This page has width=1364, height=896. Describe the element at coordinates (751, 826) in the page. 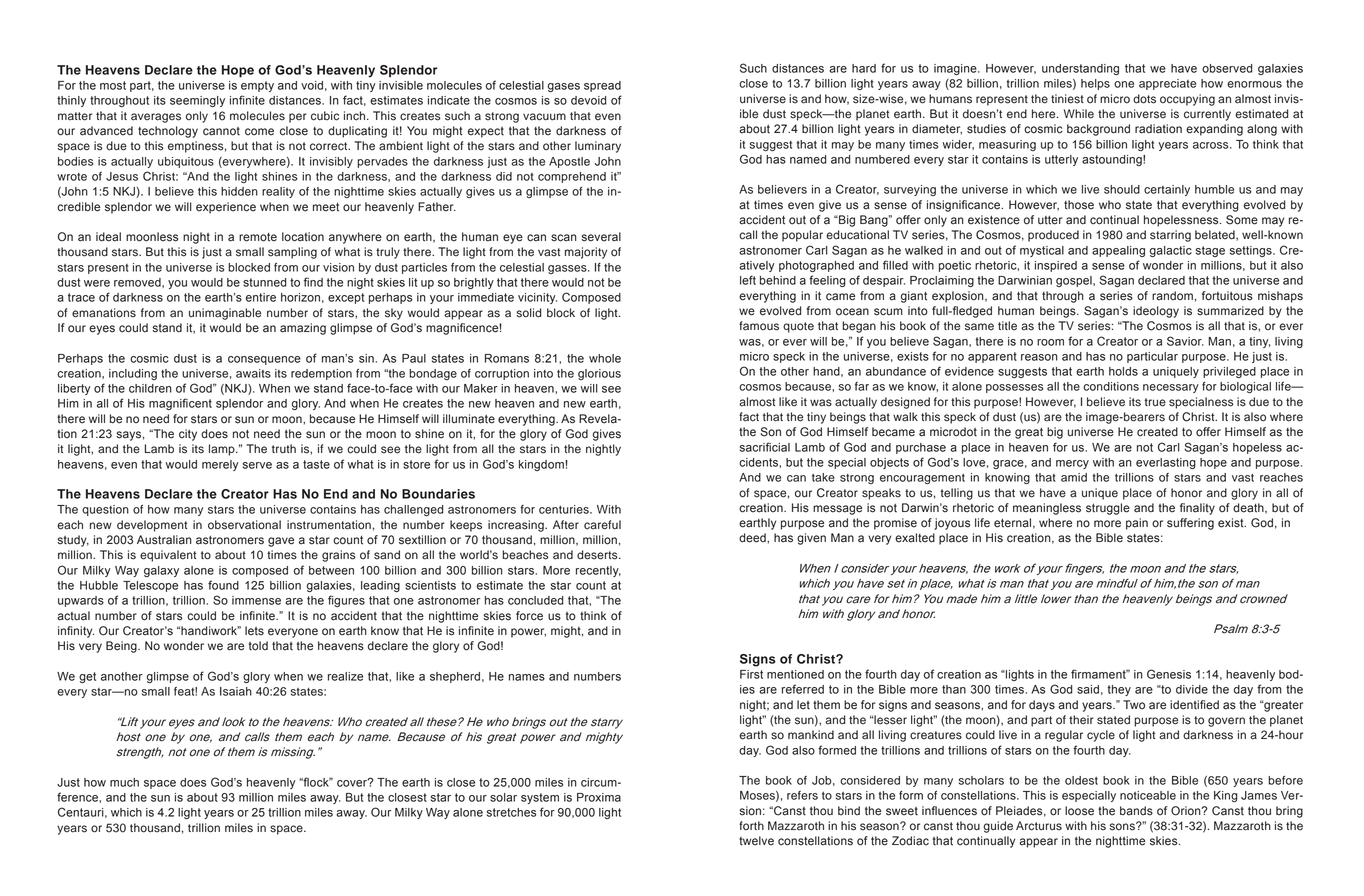

I see `forth` at that location.
